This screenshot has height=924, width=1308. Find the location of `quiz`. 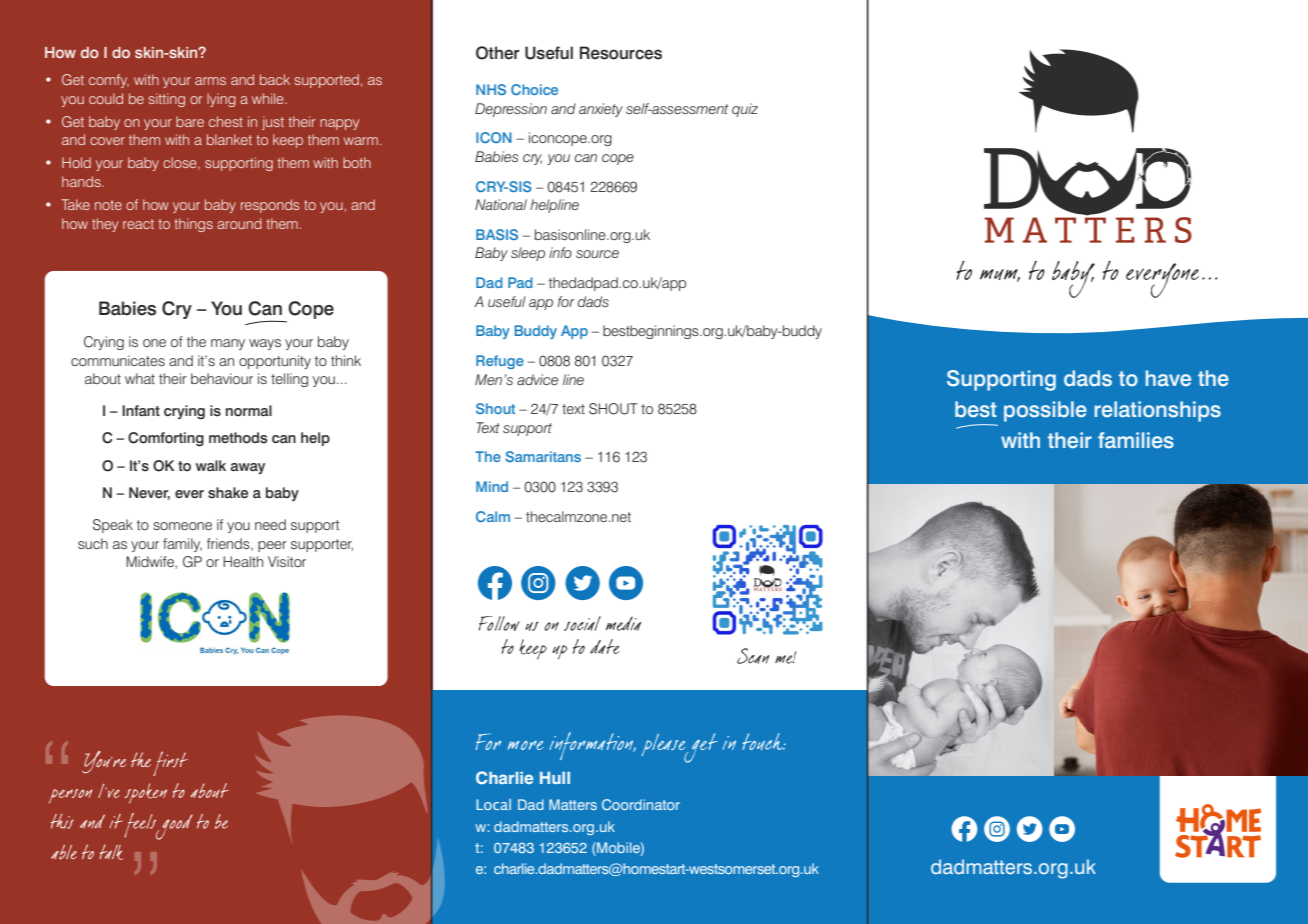

quiz is located at coordinates (745, 110).
